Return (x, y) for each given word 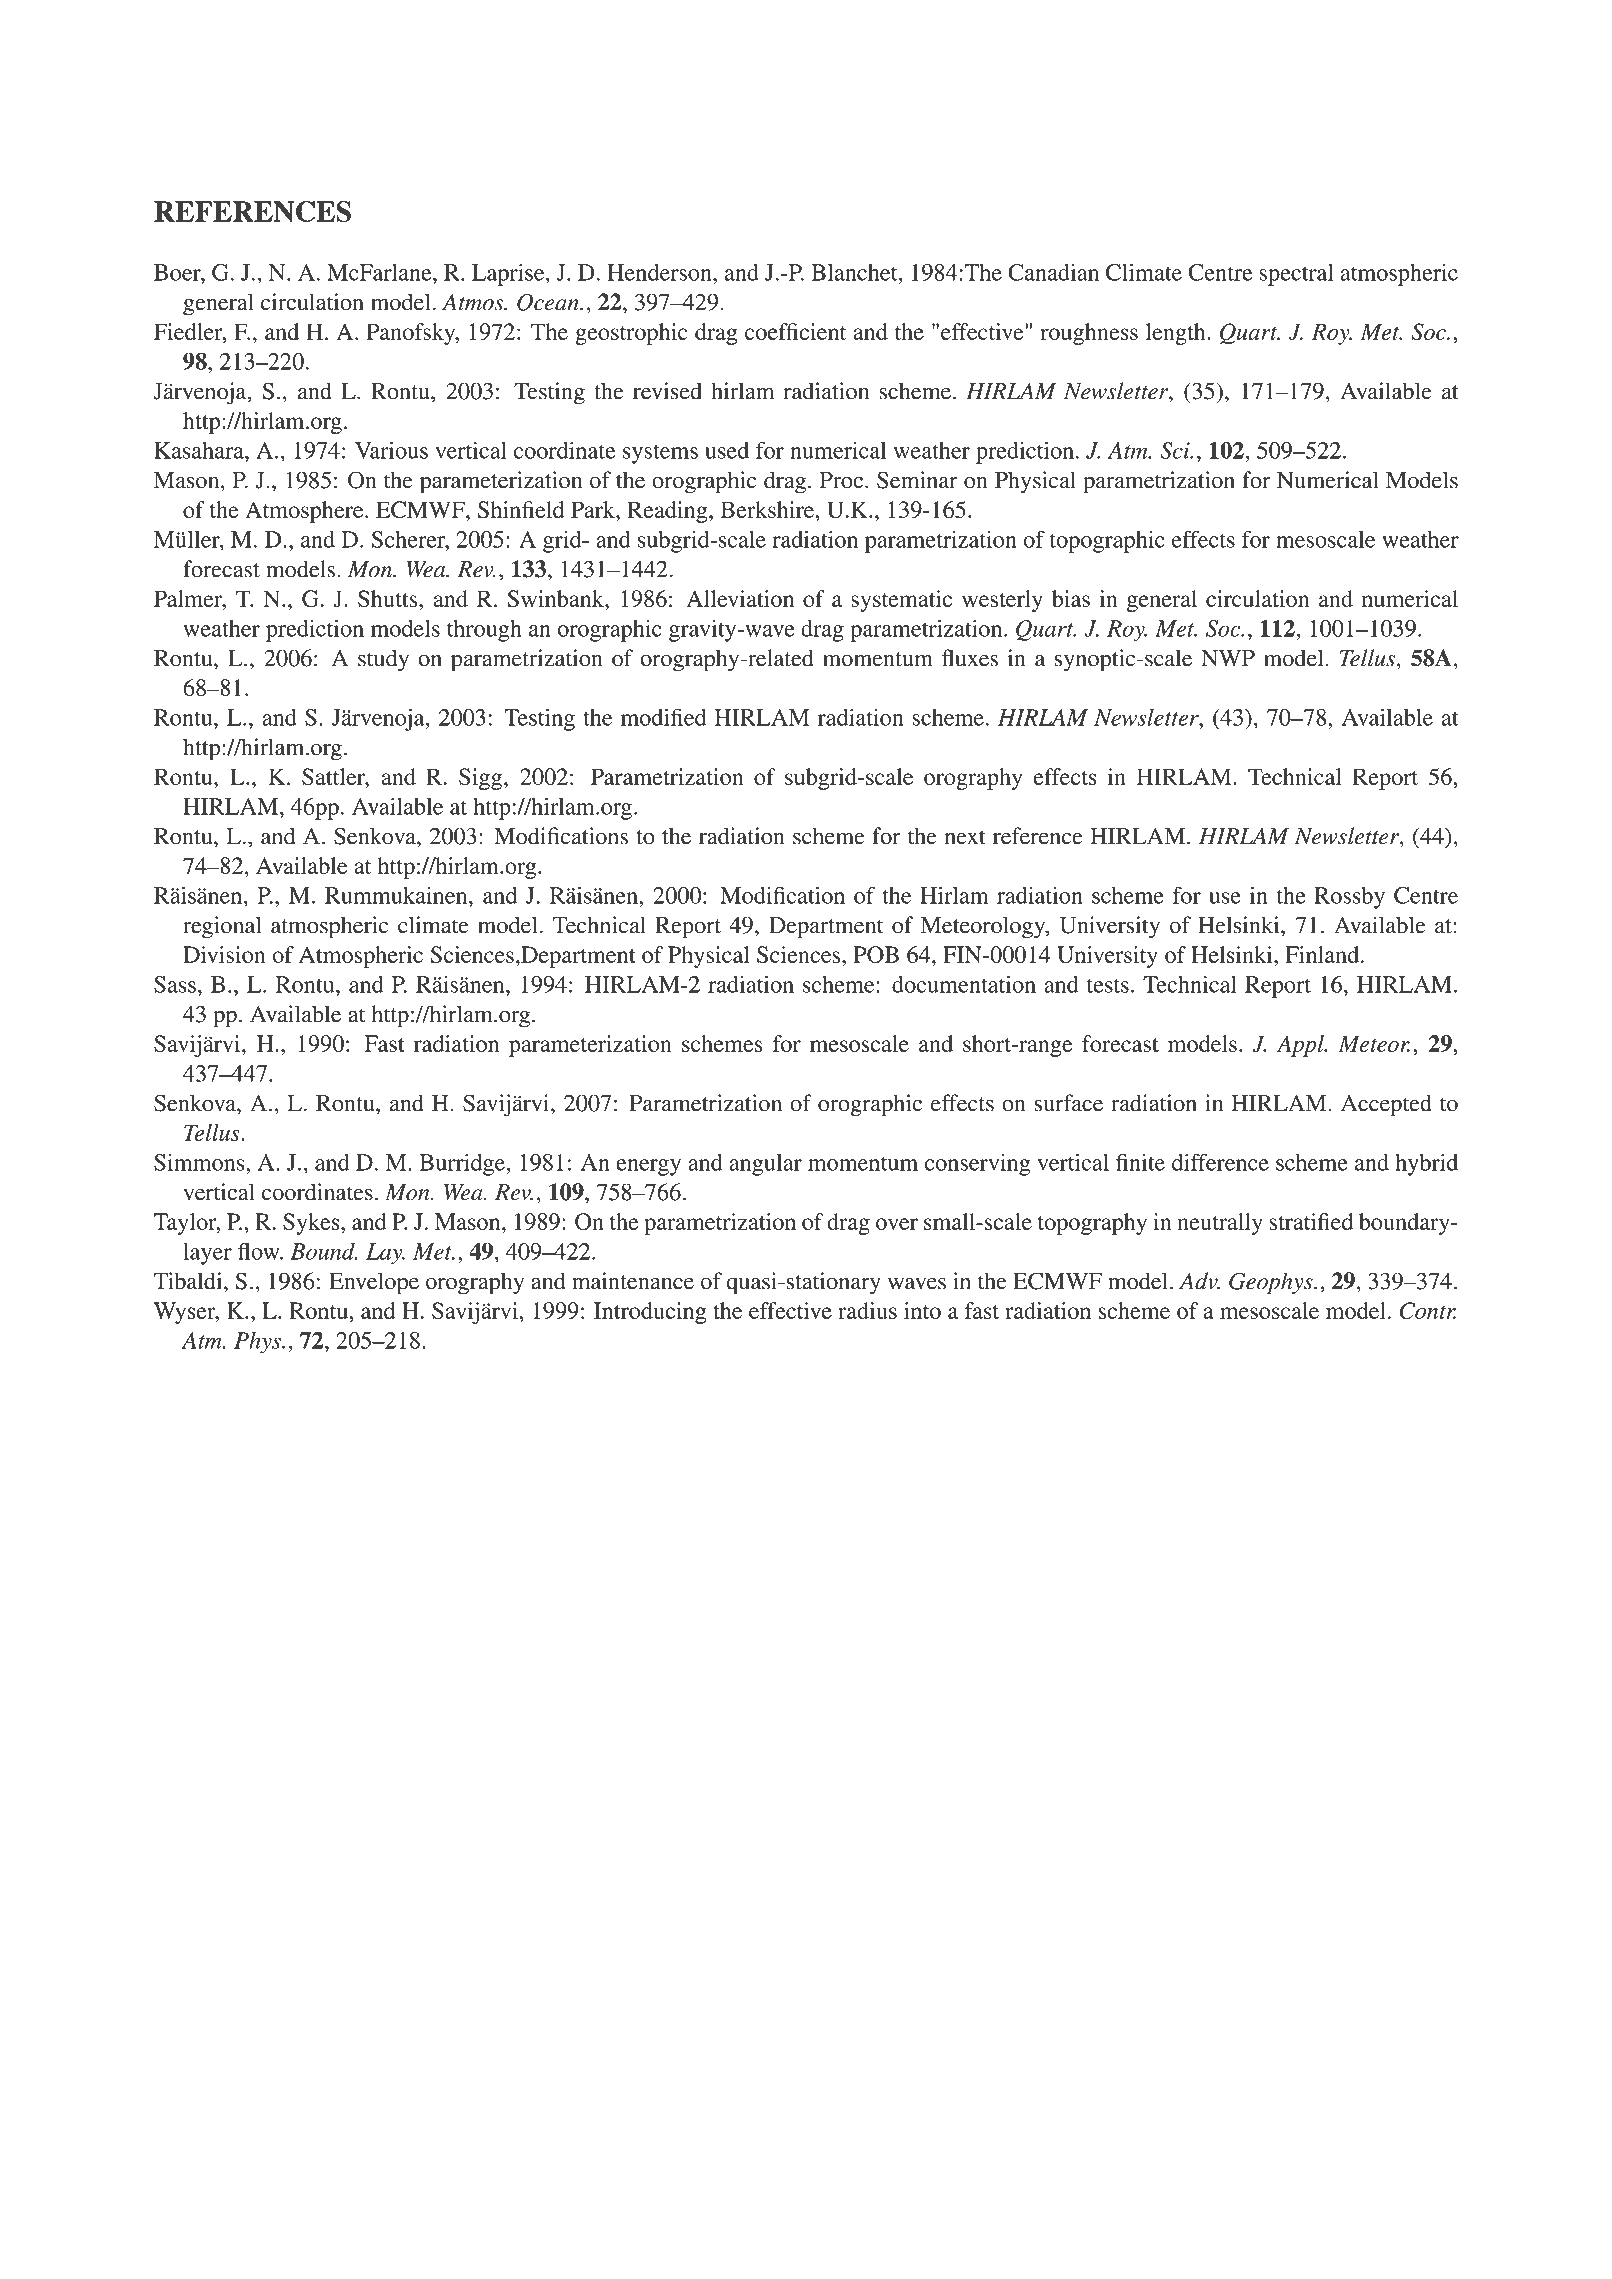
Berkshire (767, 509)
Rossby (1349, 898)
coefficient (795, 331)
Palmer (189, 598)
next (965, 837)
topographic (1107, 542)
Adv (1199, 1281)
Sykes (312, 1224)
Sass (175, 984)
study (383, 660)
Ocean (549, 302)
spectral (1296, 275)
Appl (1301, 1046)
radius (867, 1310)
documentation (964, 984)
